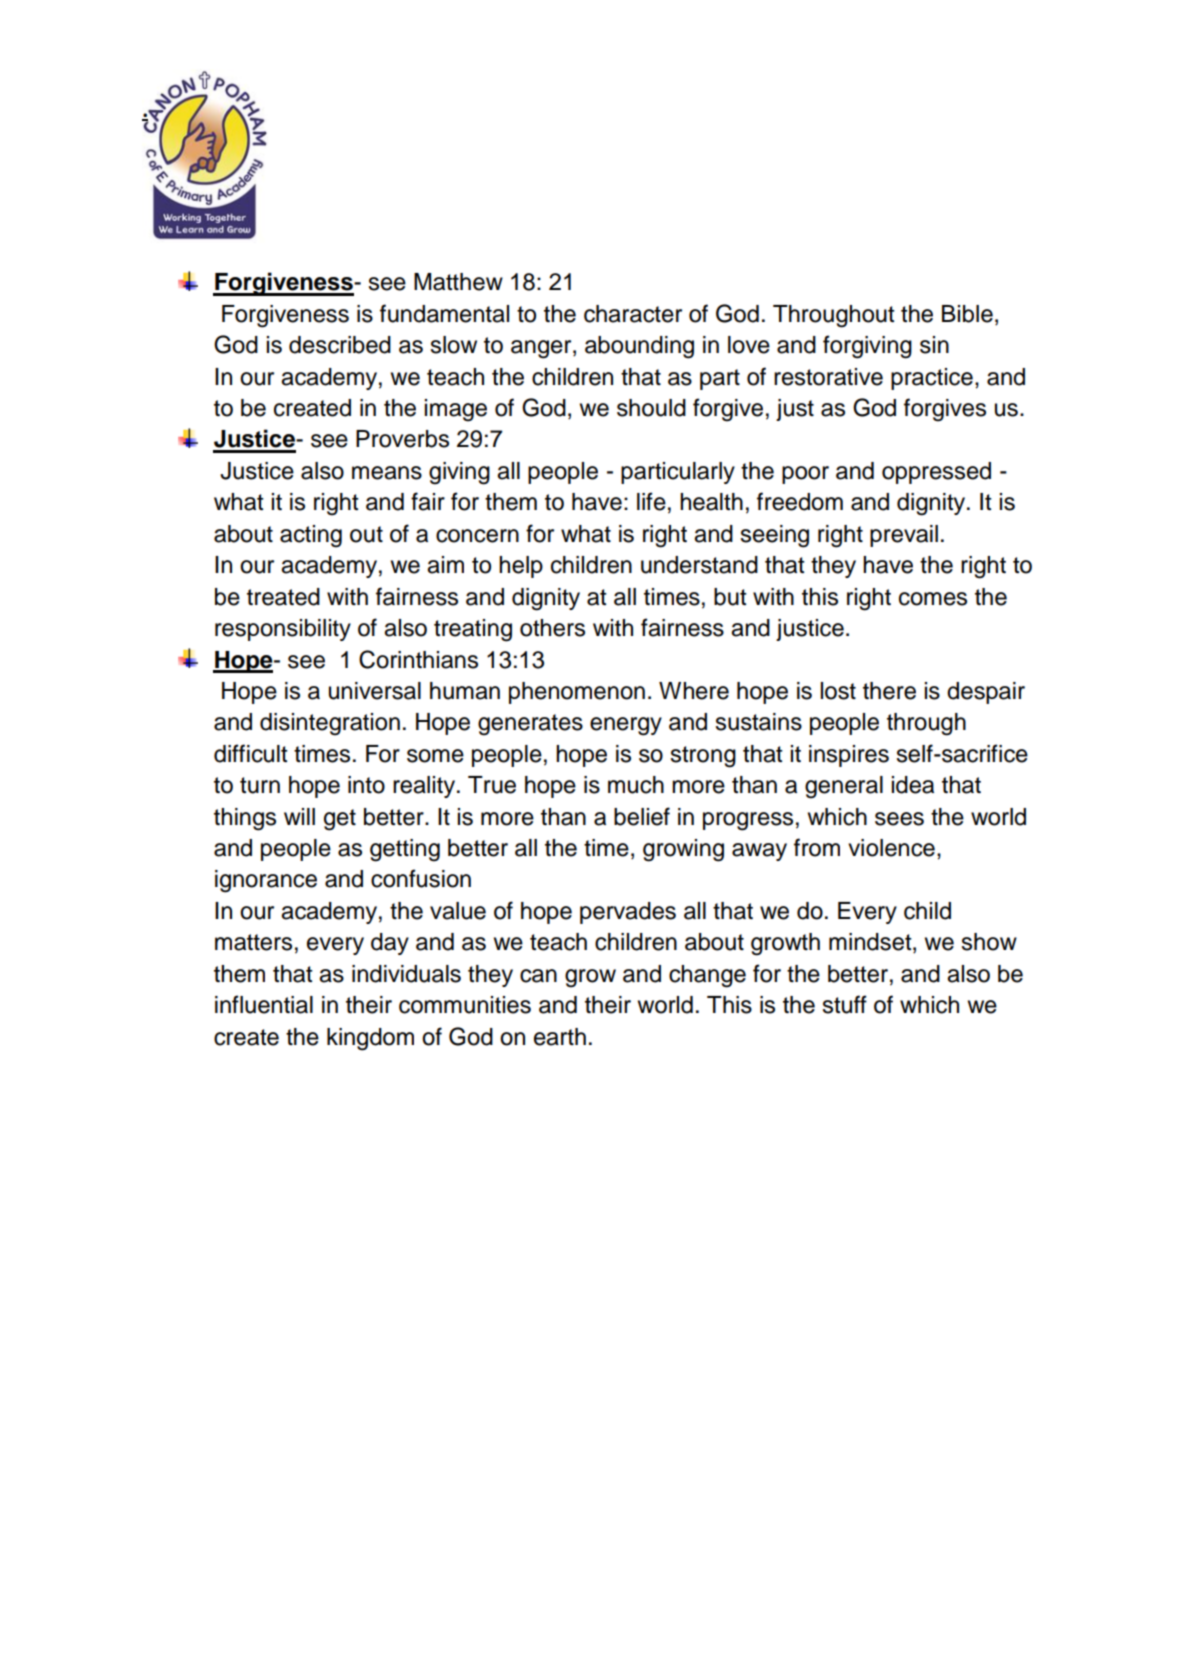 This screenshot has height=1667, width=1178. I want to click on much, so click(636, 785).
